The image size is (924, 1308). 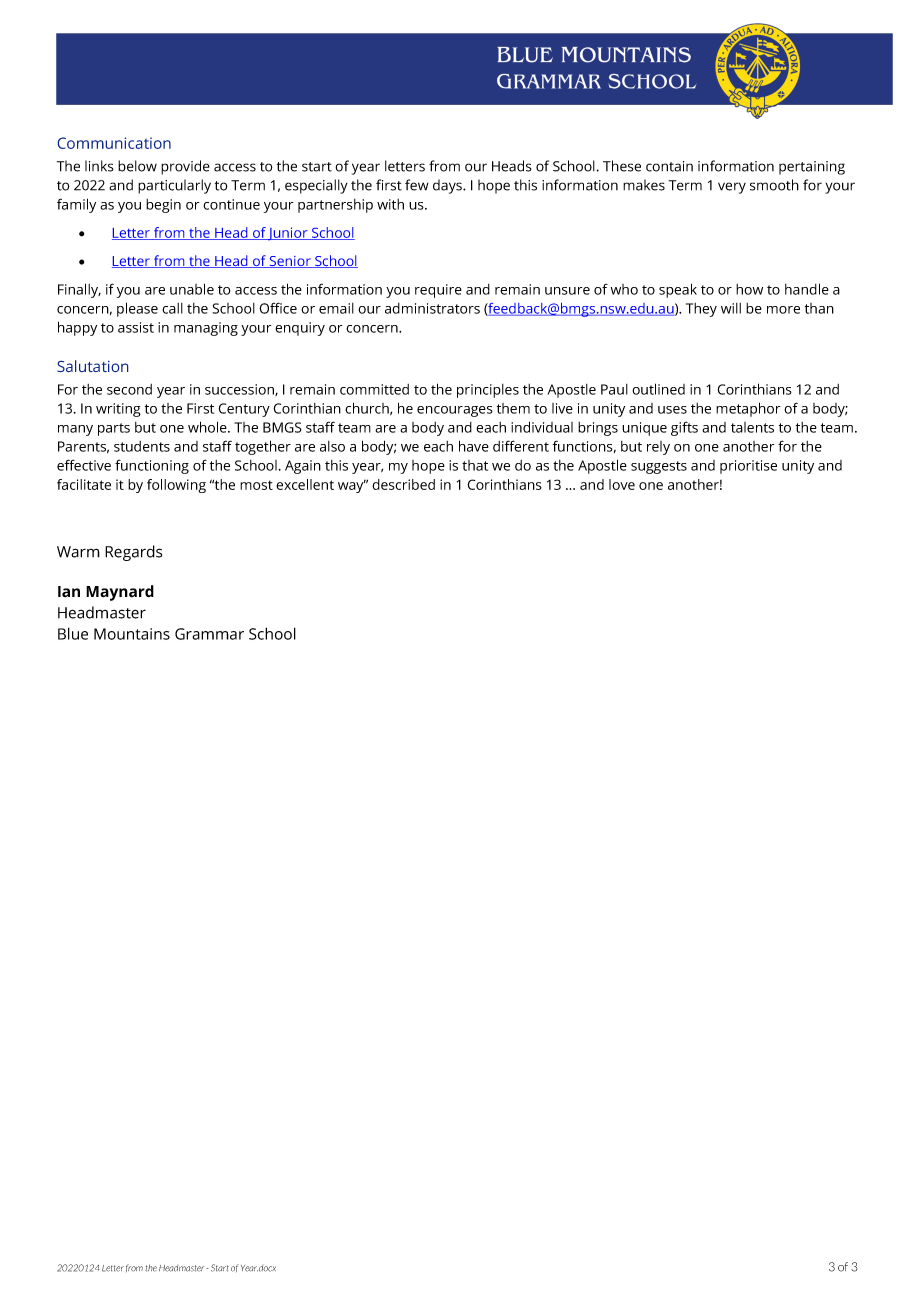 I want to click on functioning, so click(x=152, y=466).
